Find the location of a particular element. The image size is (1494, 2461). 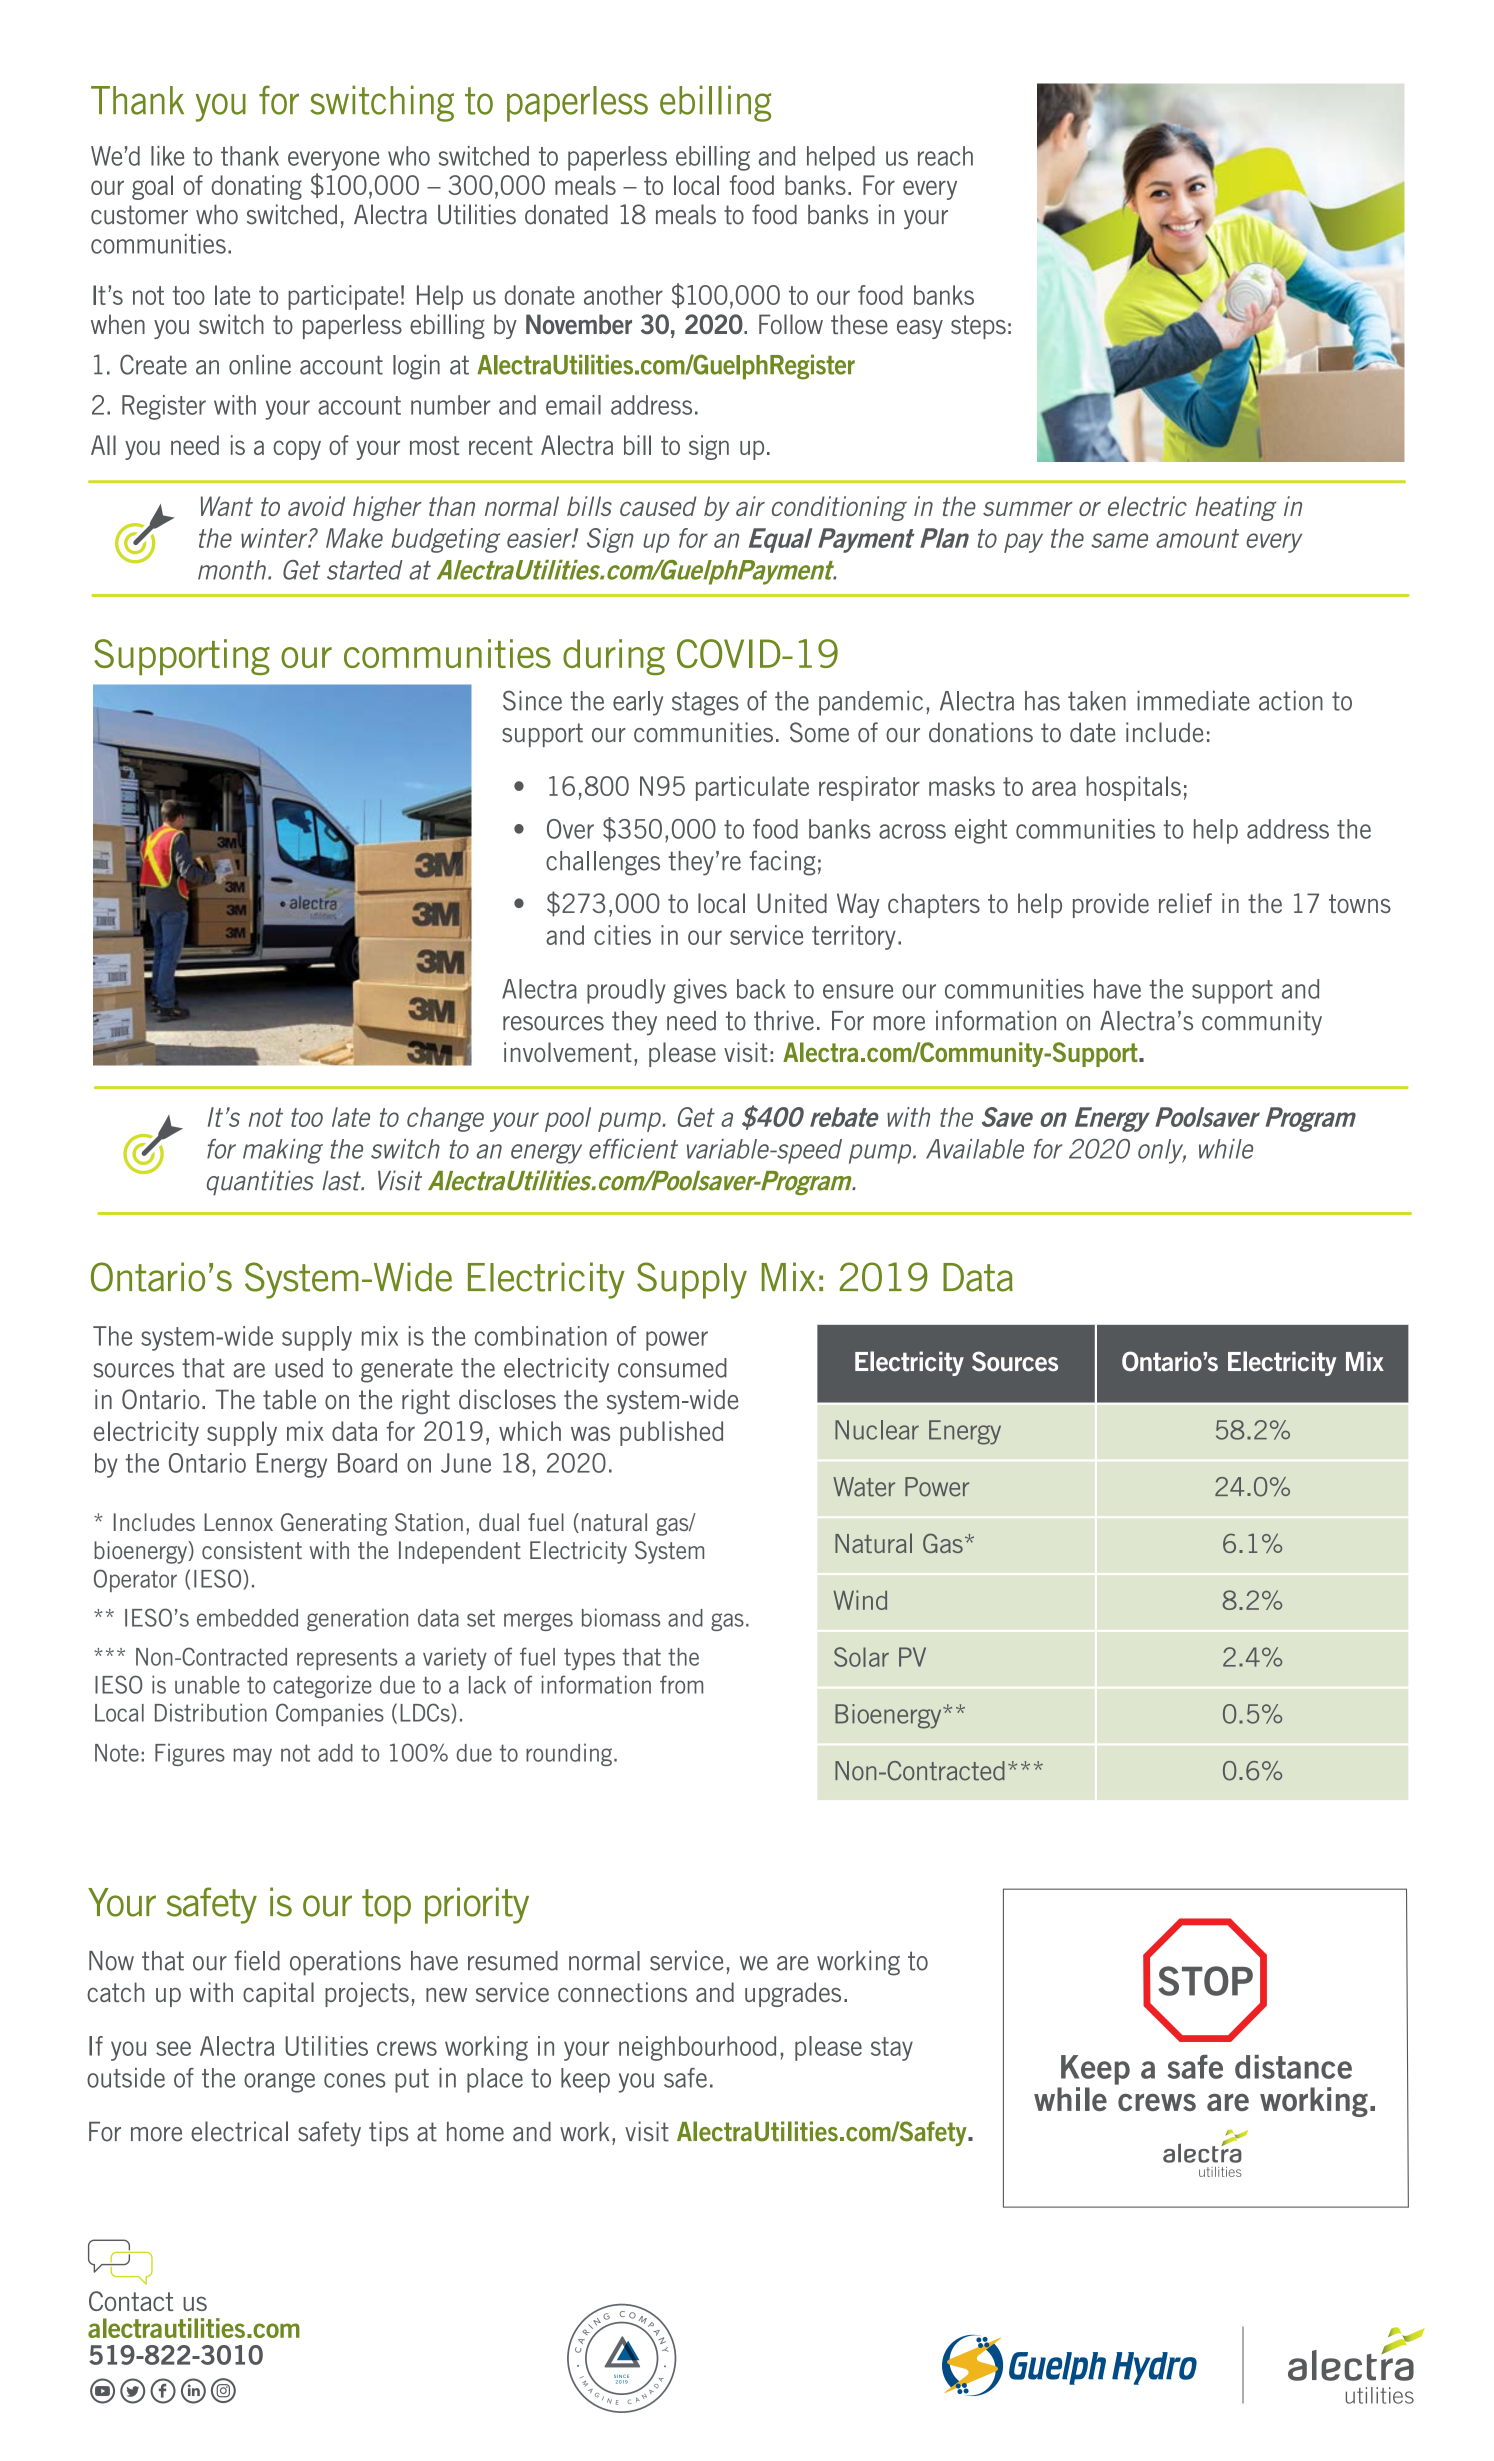

donating is located at coordinates (257, 187).
